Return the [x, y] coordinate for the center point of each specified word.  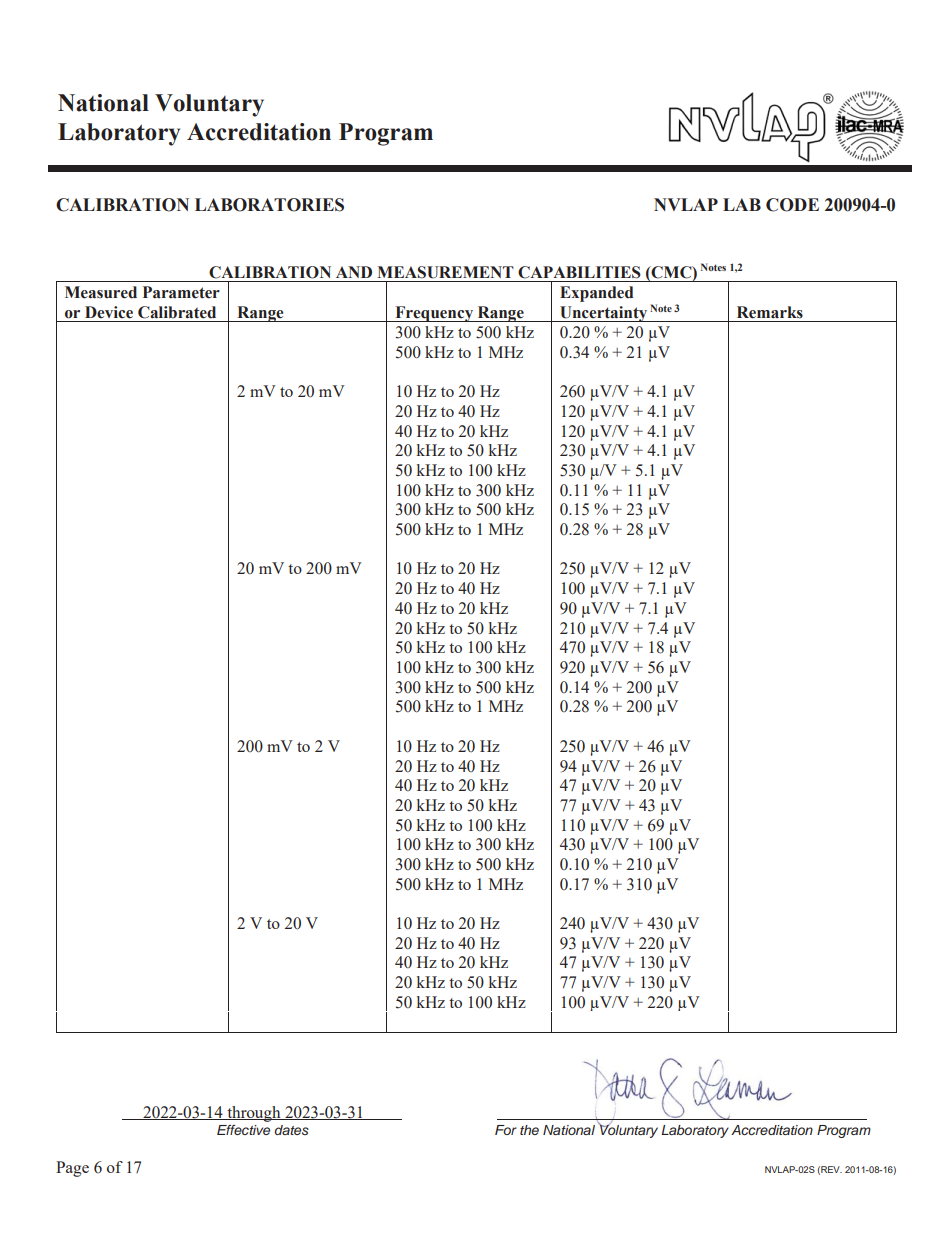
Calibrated [177, 312]
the [529, 1130]
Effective [243, 1130]
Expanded [597, 294]
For [506, 1130]
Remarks [770, 312]
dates [291, 1130]
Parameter [181, 292]
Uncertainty [603, 314]
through [254, 1114]
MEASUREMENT [445, 272]
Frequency [434, 314]
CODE [792, 205]
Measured [101, 292]
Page [72, 1169]
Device [109, 312]
